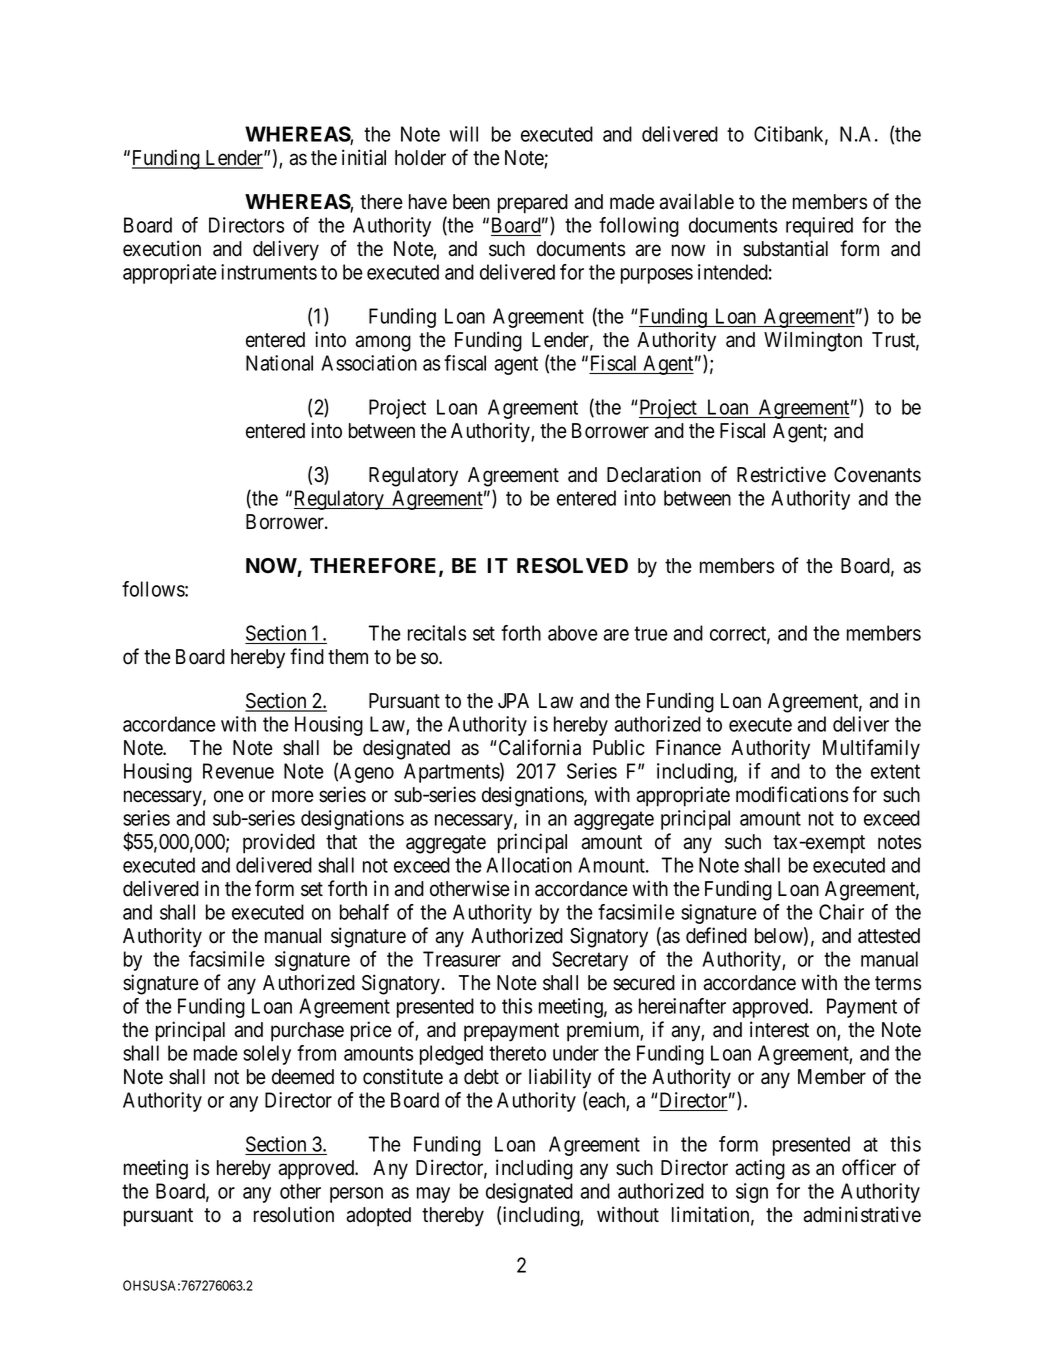  I want to click on resolution, so click(294, 1214).
